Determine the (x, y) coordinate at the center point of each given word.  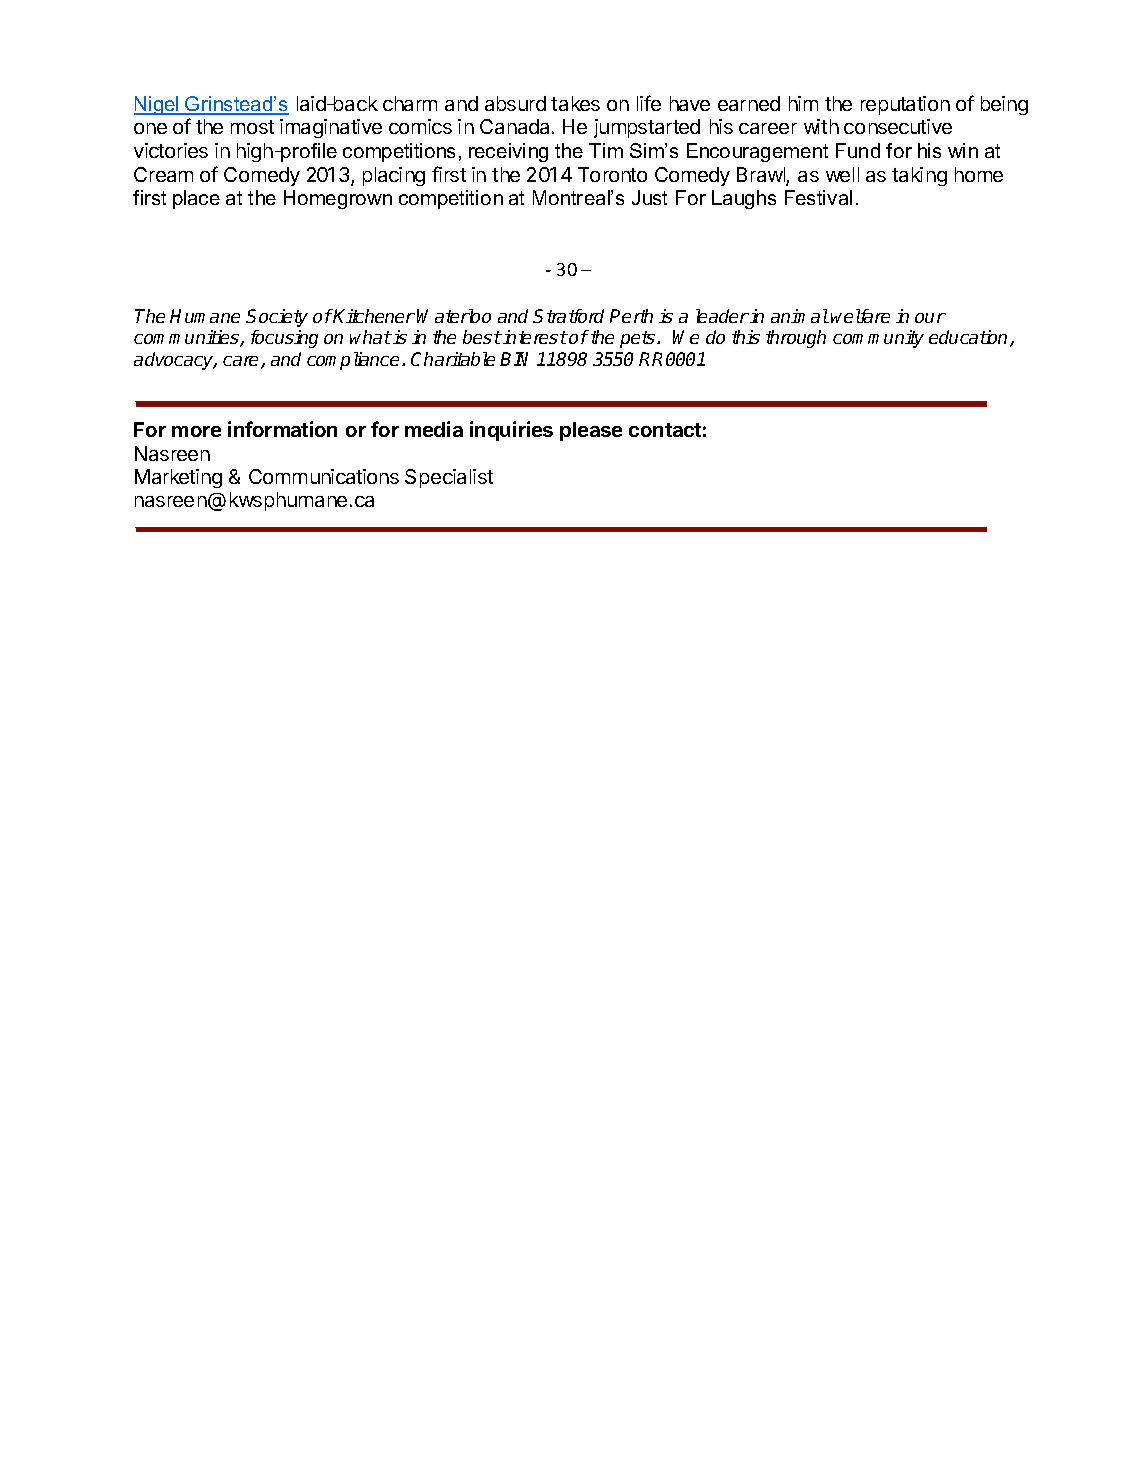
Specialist (449, 478)
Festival (818, 197)
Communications (324, 476)
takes (575, 103)
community (878, 339)
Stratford (568, 316)
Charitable (453, 359)
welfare (860, 316)
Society (277, 318)
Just (649, 197)
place (196, 199)
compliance (353, 361)
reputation (905, 105)
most (252, 127)
